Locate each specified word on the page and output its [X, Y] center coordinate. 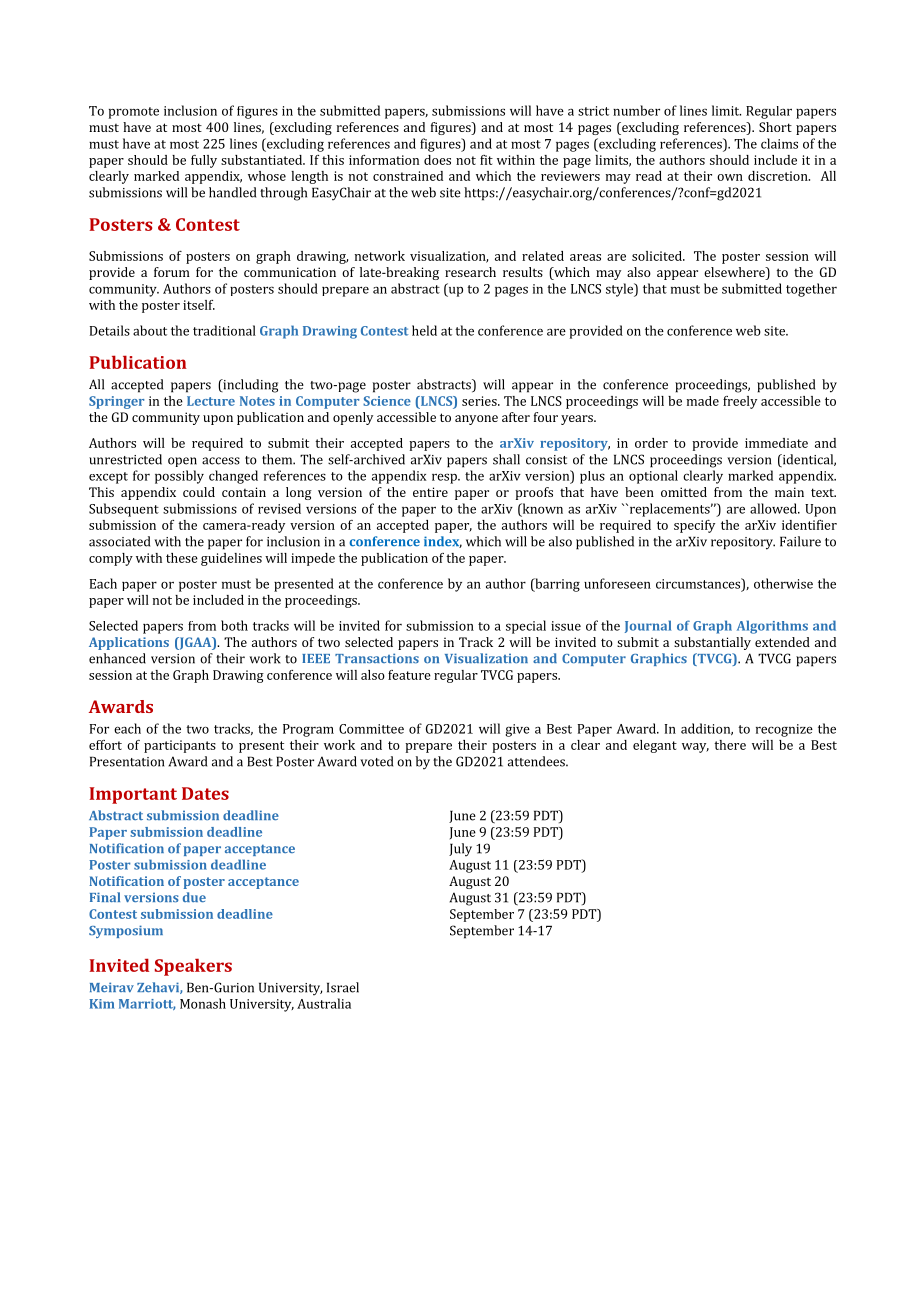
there [730, 745]
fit [486, 160]
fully [204, 161]
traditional [224, 330]
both [234, 625]
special [526, 627]
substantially [712, 643]
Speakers [193, 967]
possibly [179, 477]
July [460, 850]
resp [445, 478]
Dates [205, 793]
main [789, 492]
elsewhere [735, 273]
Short [775, 127]
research [470, 272]
